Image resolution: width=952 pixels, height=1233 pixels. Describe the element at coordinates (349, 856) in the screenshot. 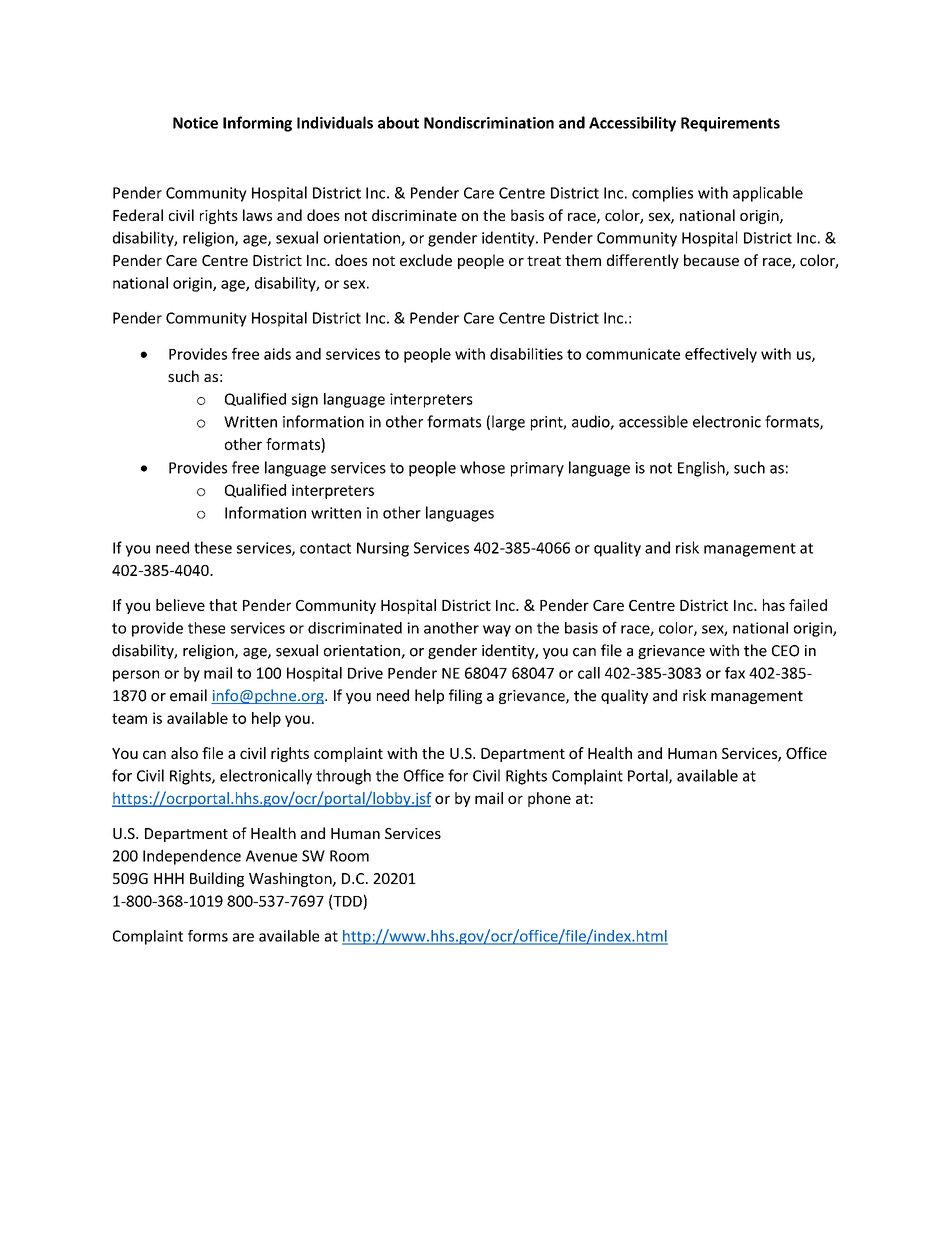

I see `Room` at that location.
